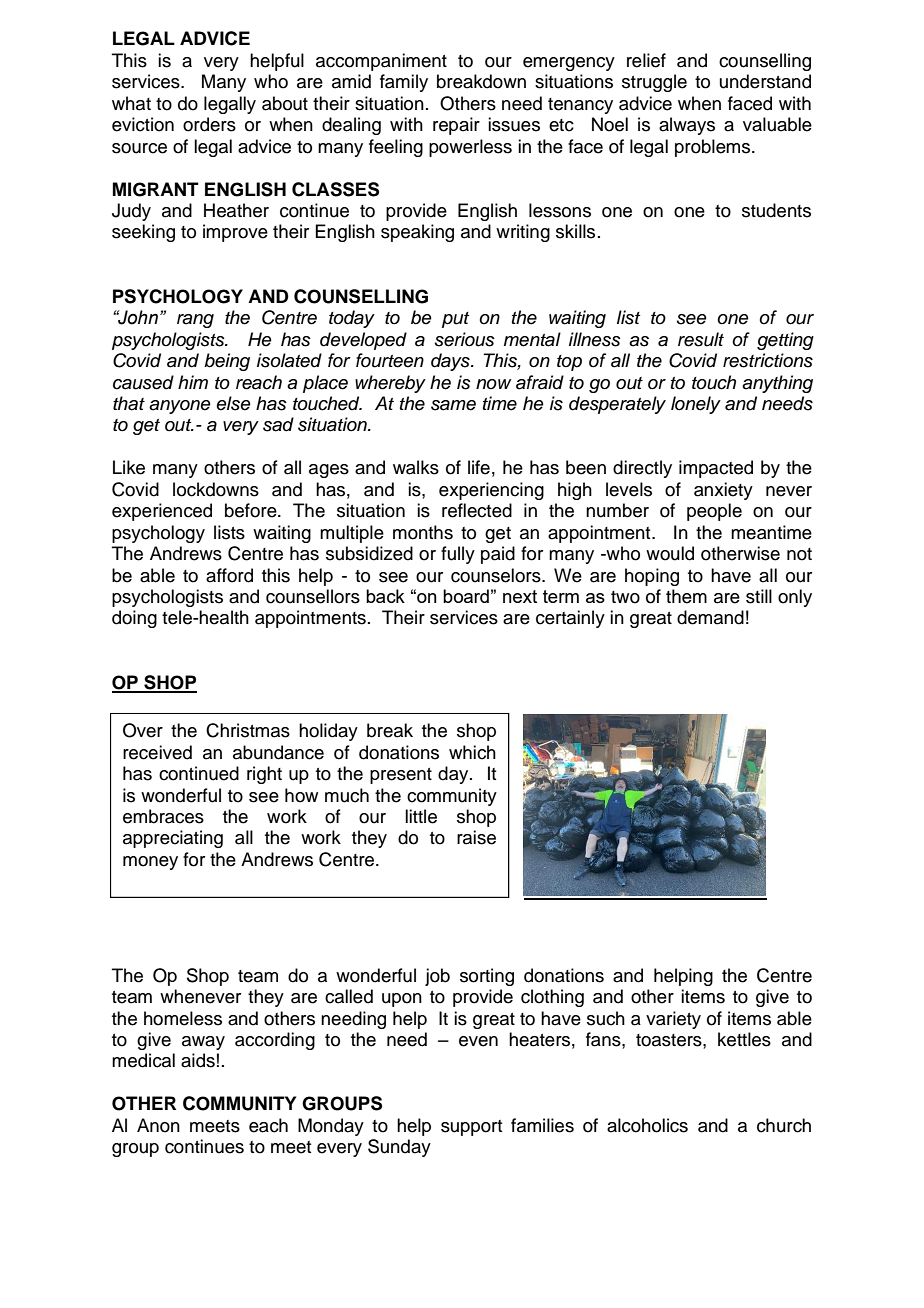 This screenshot has width=924, height=1308. What do you see at coordinates (456, 126) in the screenshot?
I see `repair` at bounding box center [456, 126].
